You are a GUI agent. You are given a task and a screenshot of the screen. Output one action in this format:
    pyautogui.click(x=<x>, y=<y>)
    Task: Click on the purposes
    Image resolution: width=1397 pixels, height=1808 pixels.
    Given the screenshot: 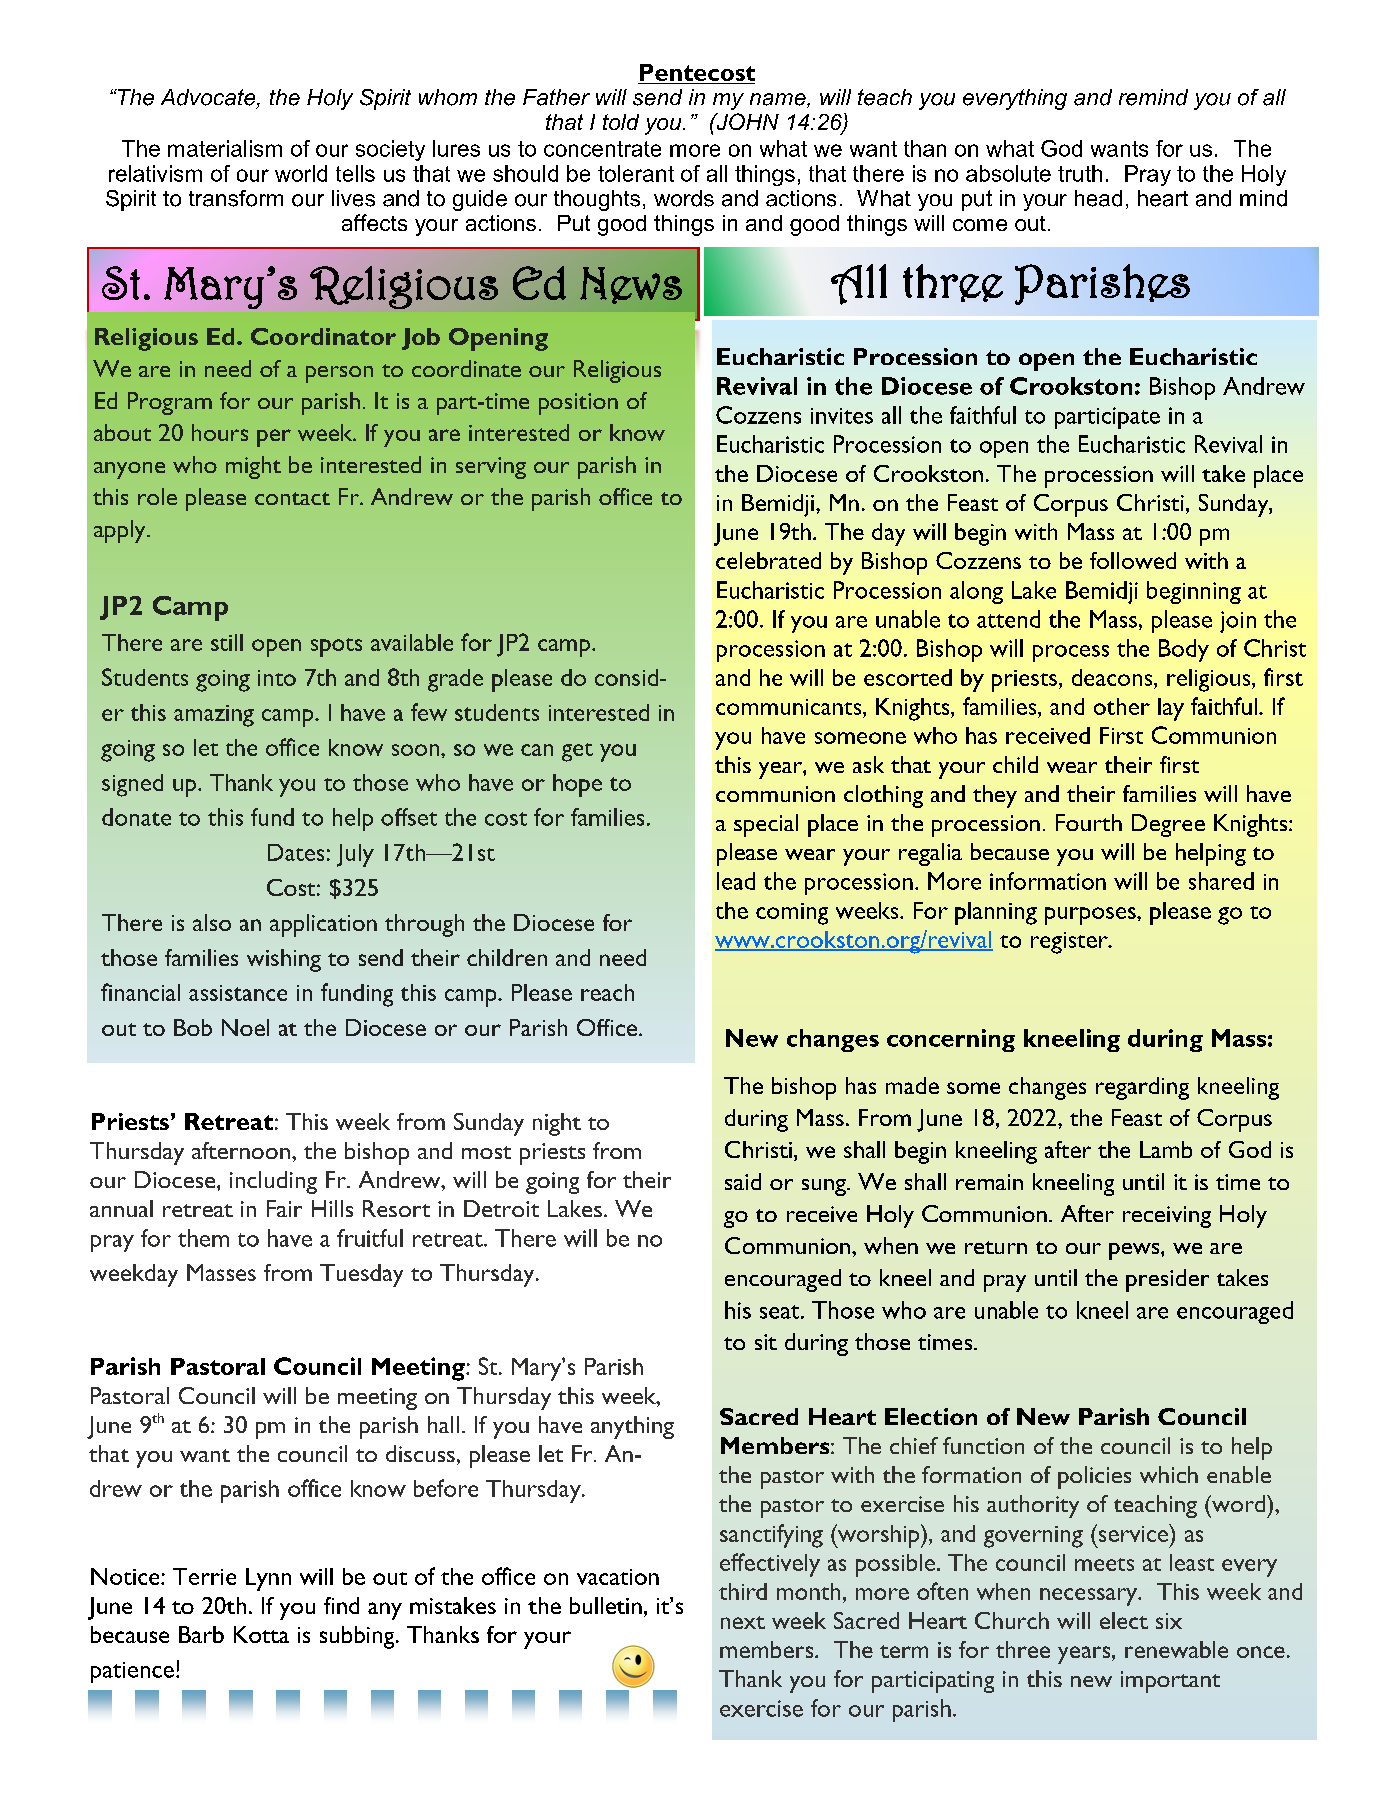 What is the action you would take?
    pyautogui.click(x=1091, y=916)
